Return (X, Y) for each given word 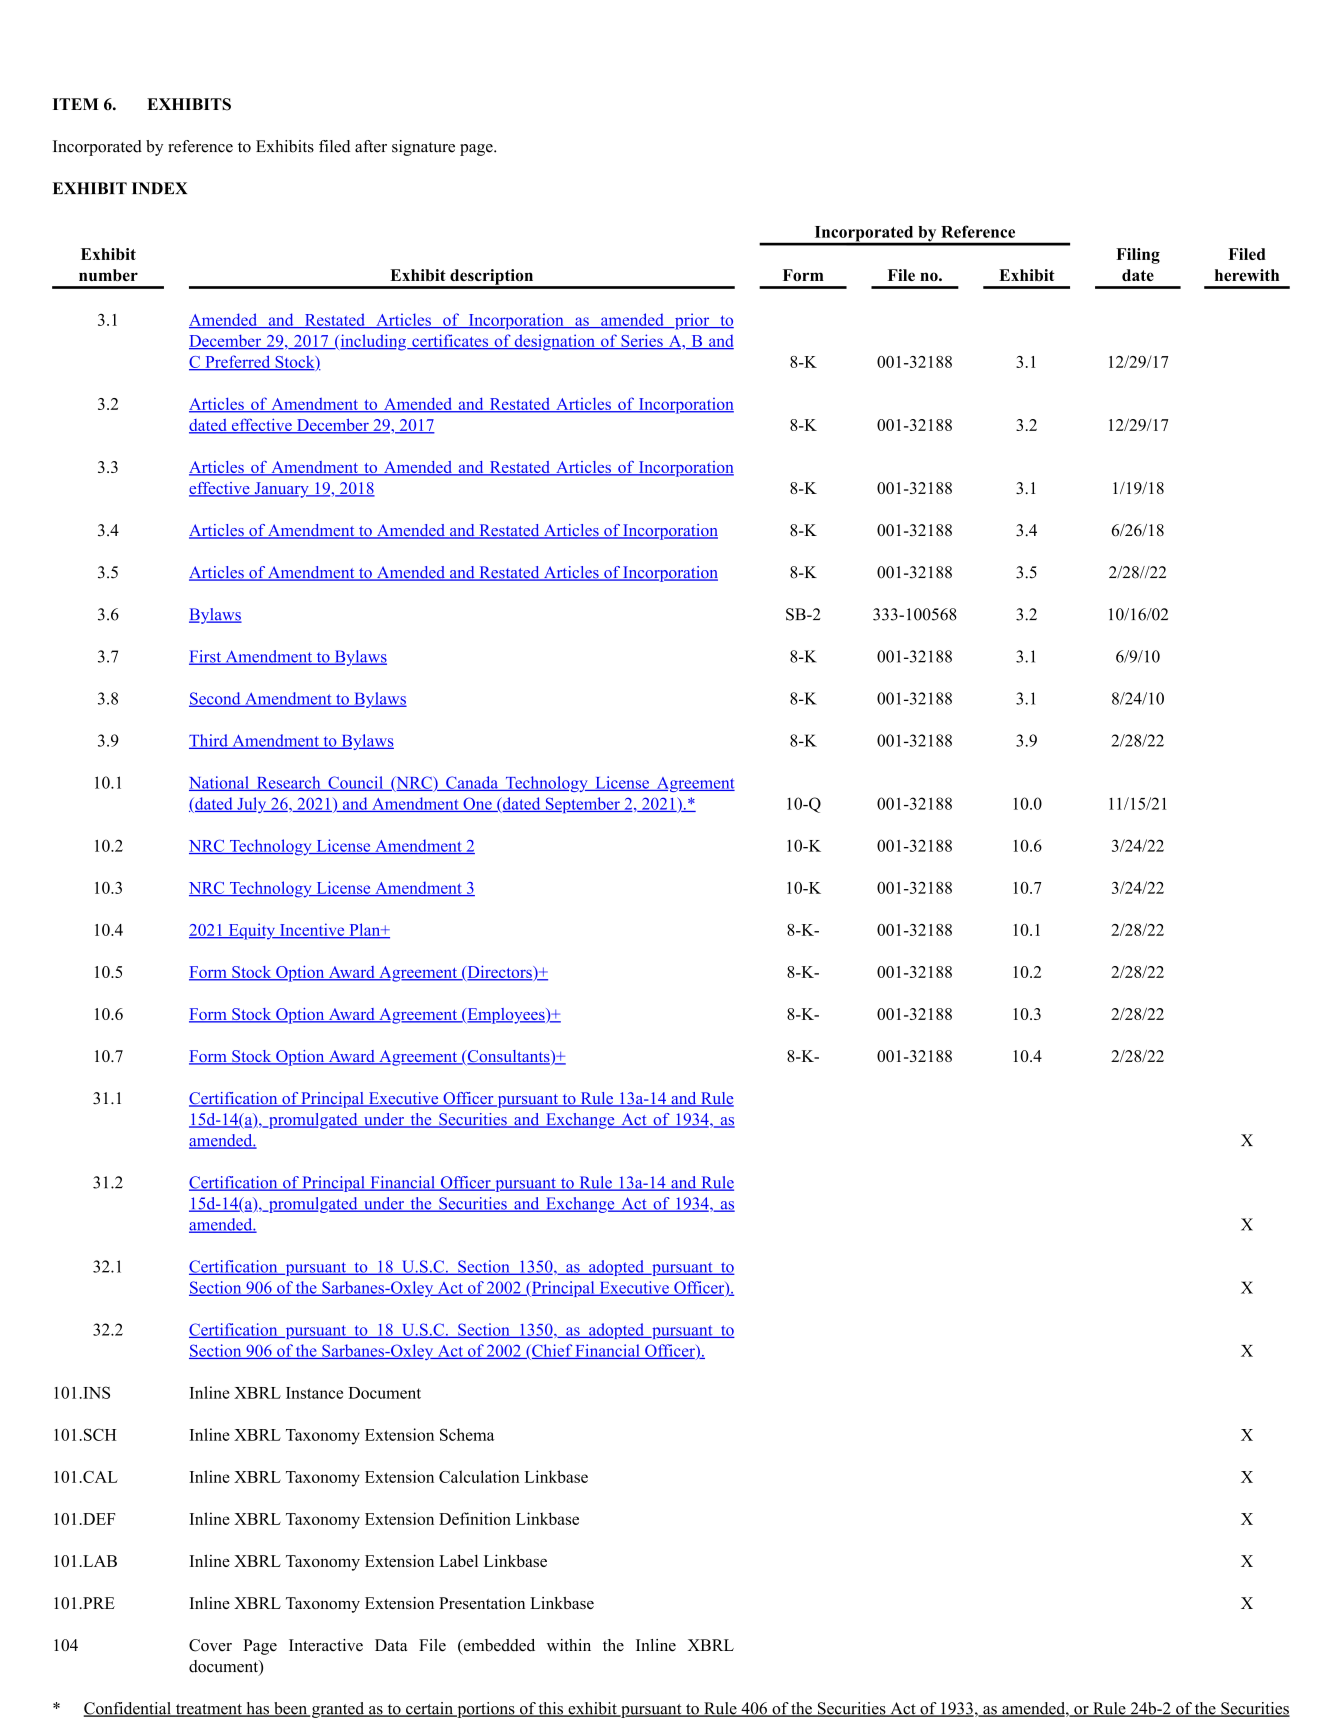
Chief (553, 1351)
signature (423, 148)
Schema (467, 1434)
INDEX (159, 188)
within (569, 1645)
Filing (1138, 256)
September (582, 805)
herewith (1247, 275)
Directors (499, 972)
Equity (251, 931)
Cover (210, 1645)
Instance (314, 1393)
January (281, 490)
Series (642, 341)
